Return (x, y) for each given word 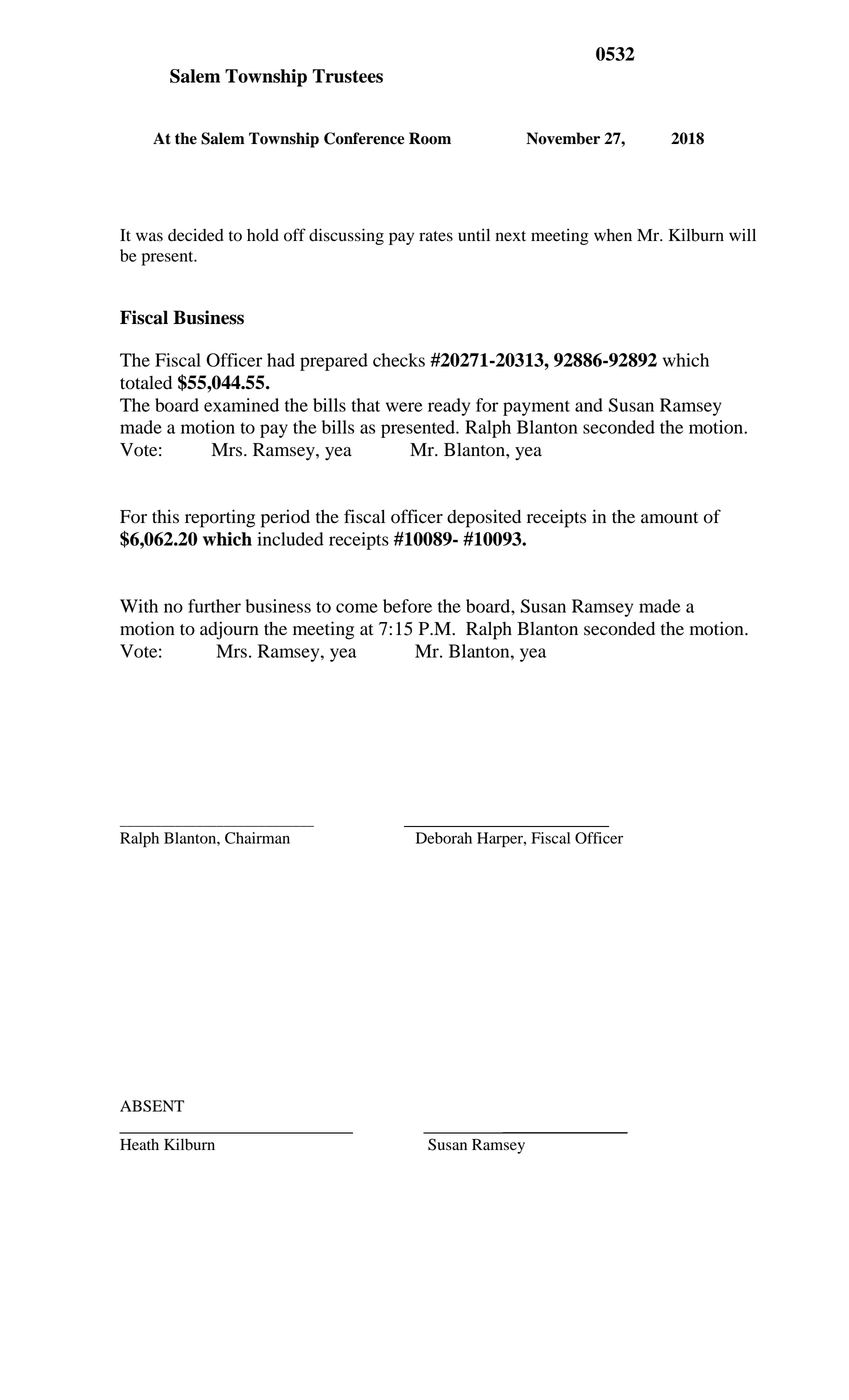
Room (430, 138)
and (589, 405)
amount (669, 518)
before (407, 606)
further (214, 606)
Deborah (444, 838)
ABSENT (152, 1106)
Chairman (257, 838)
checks (399, 360)
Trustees (347, 76)
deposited (484, 518)
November (563, 138)
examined (241, 405)
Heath (139, 1144)
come (357, 608)
